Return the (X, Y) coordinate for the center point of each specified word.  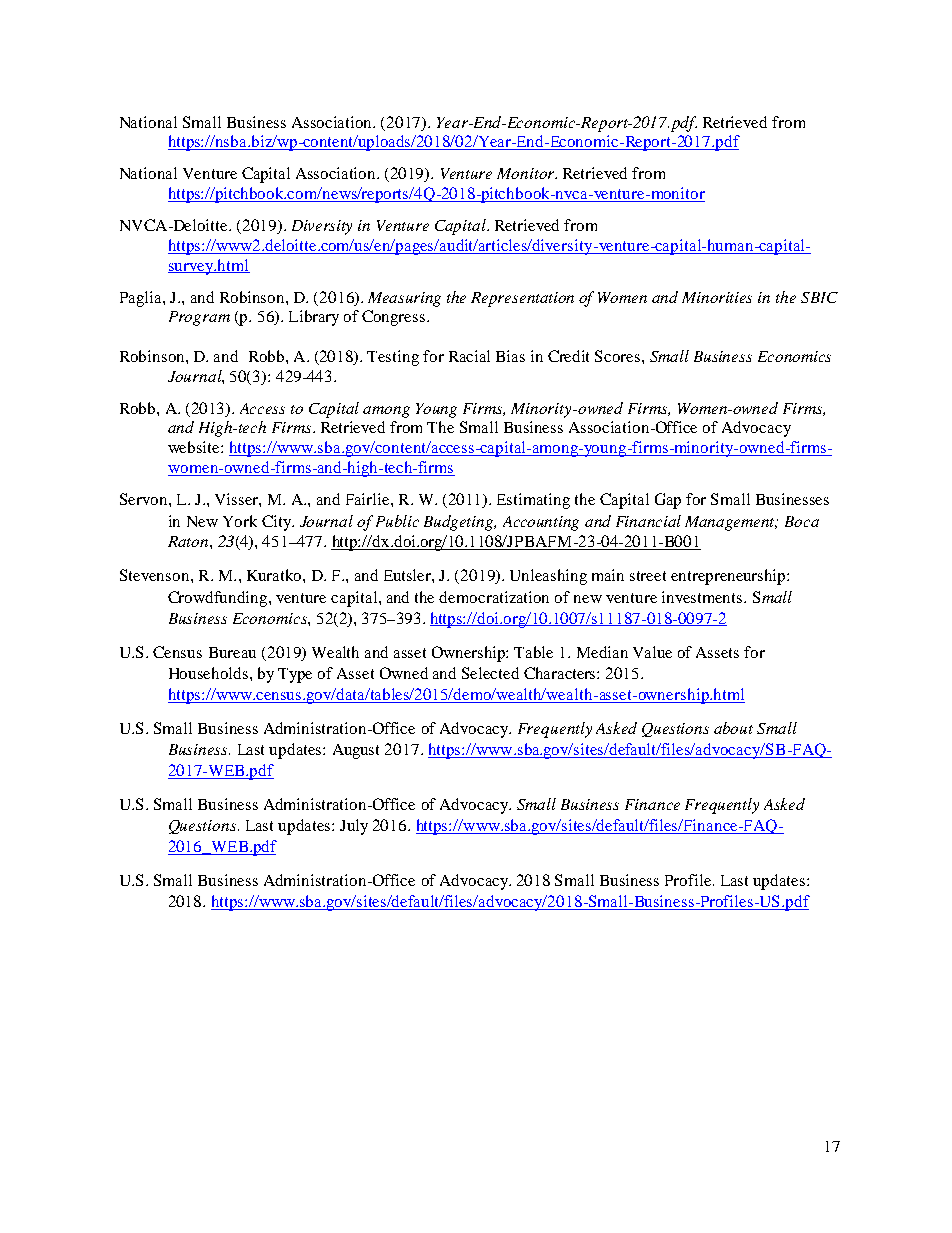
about (733, 728)
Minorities (717, 297)
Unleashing (548, 577)
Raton (189, 541)
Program (199, 318)
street (648, 576)
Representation (522, 299)
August (356, 751)
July (354, 827)
